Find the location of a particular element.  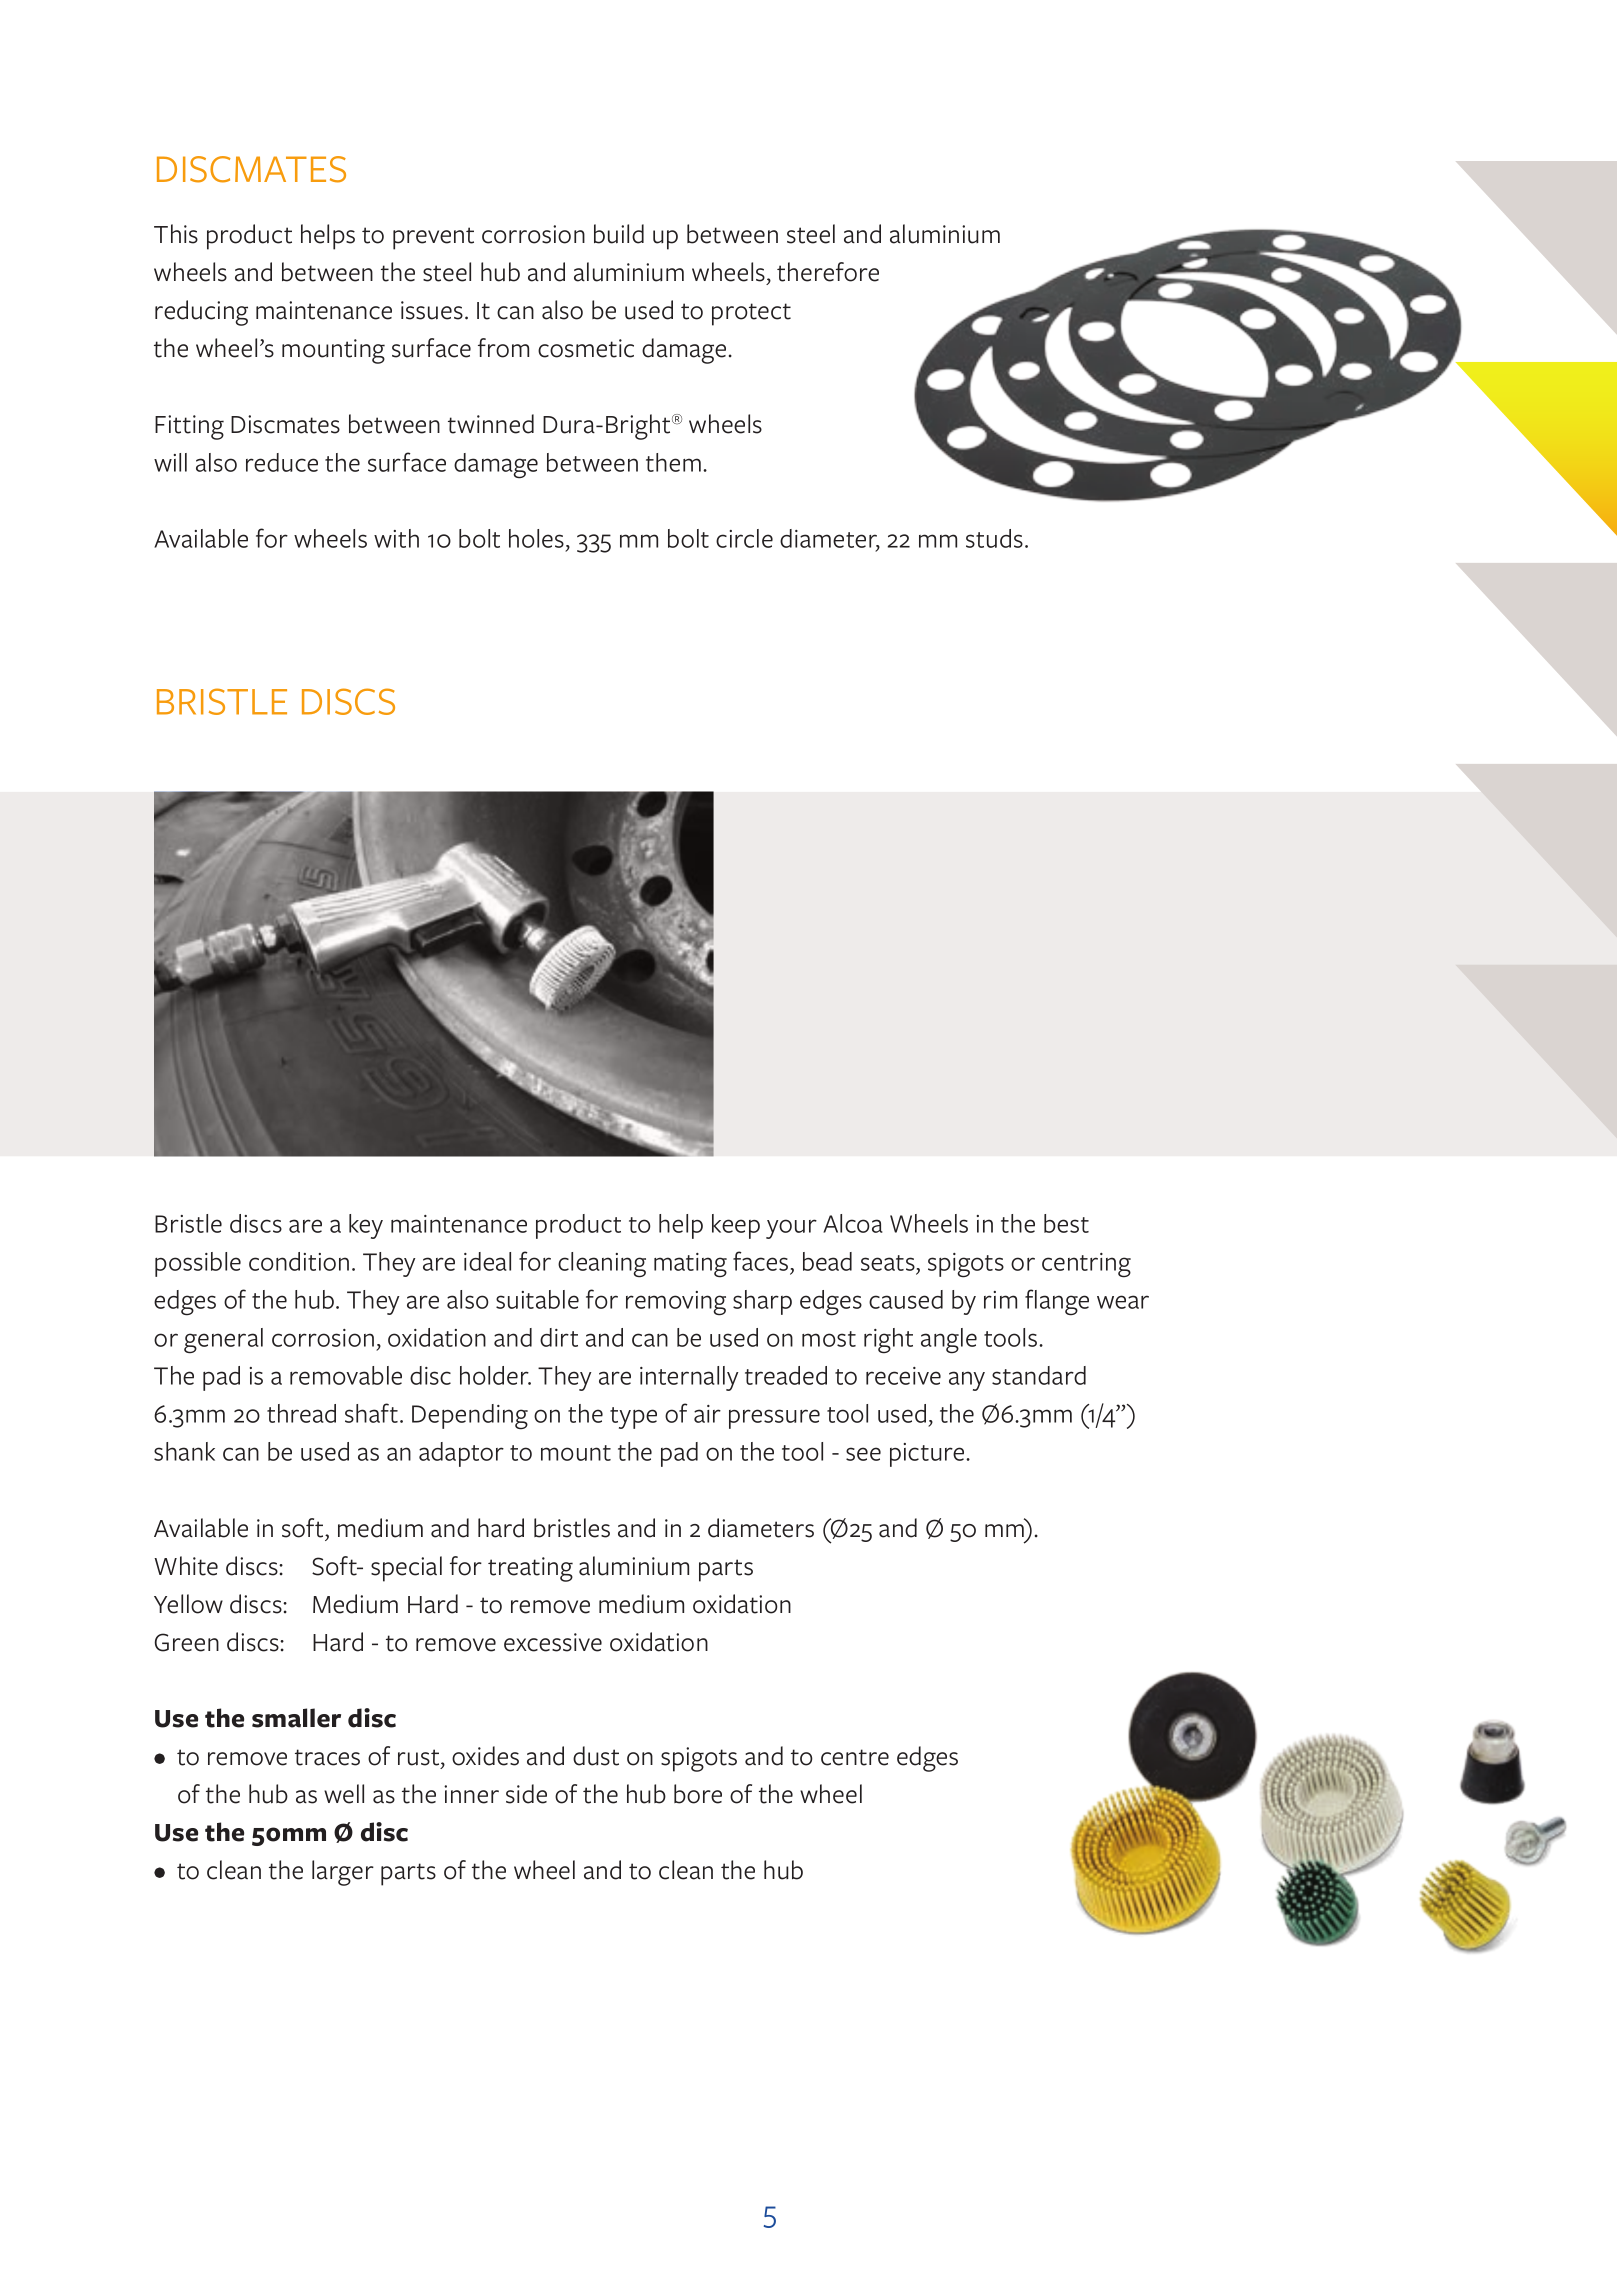

with is located at coordinates (396, 538).
